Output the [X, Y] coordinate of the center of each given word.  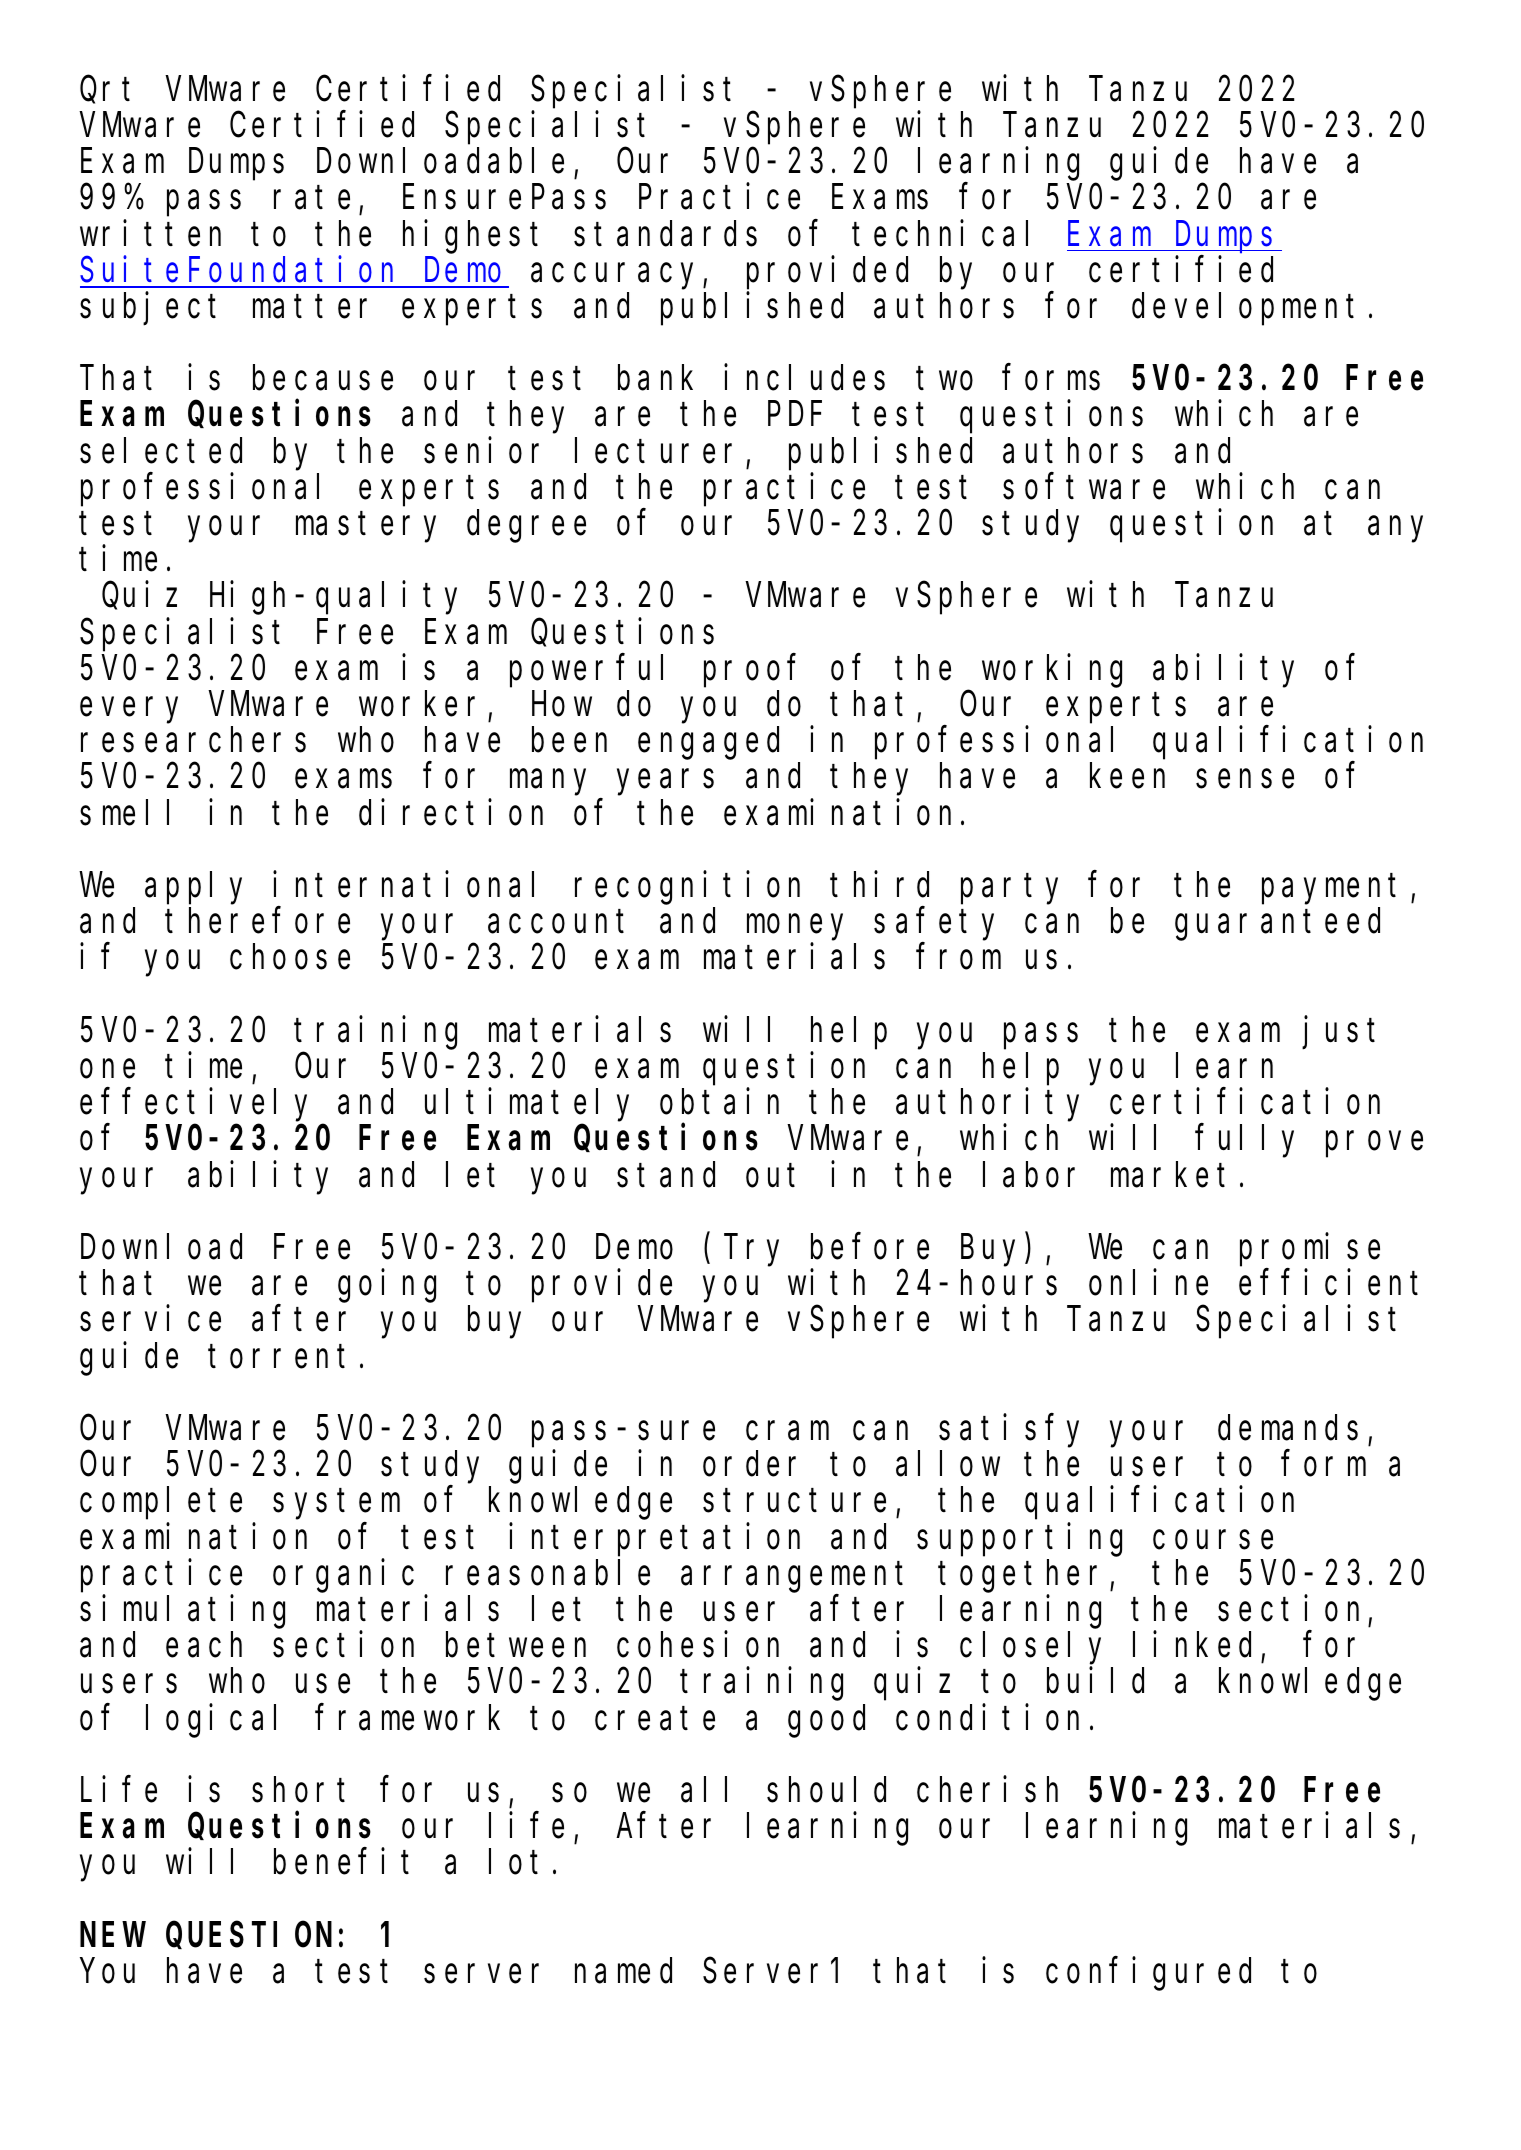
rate [312, 198]
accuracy [617, 277]
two [945, 379]
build [1095, 1681]
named [623, 1971]
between [516, 1645]
